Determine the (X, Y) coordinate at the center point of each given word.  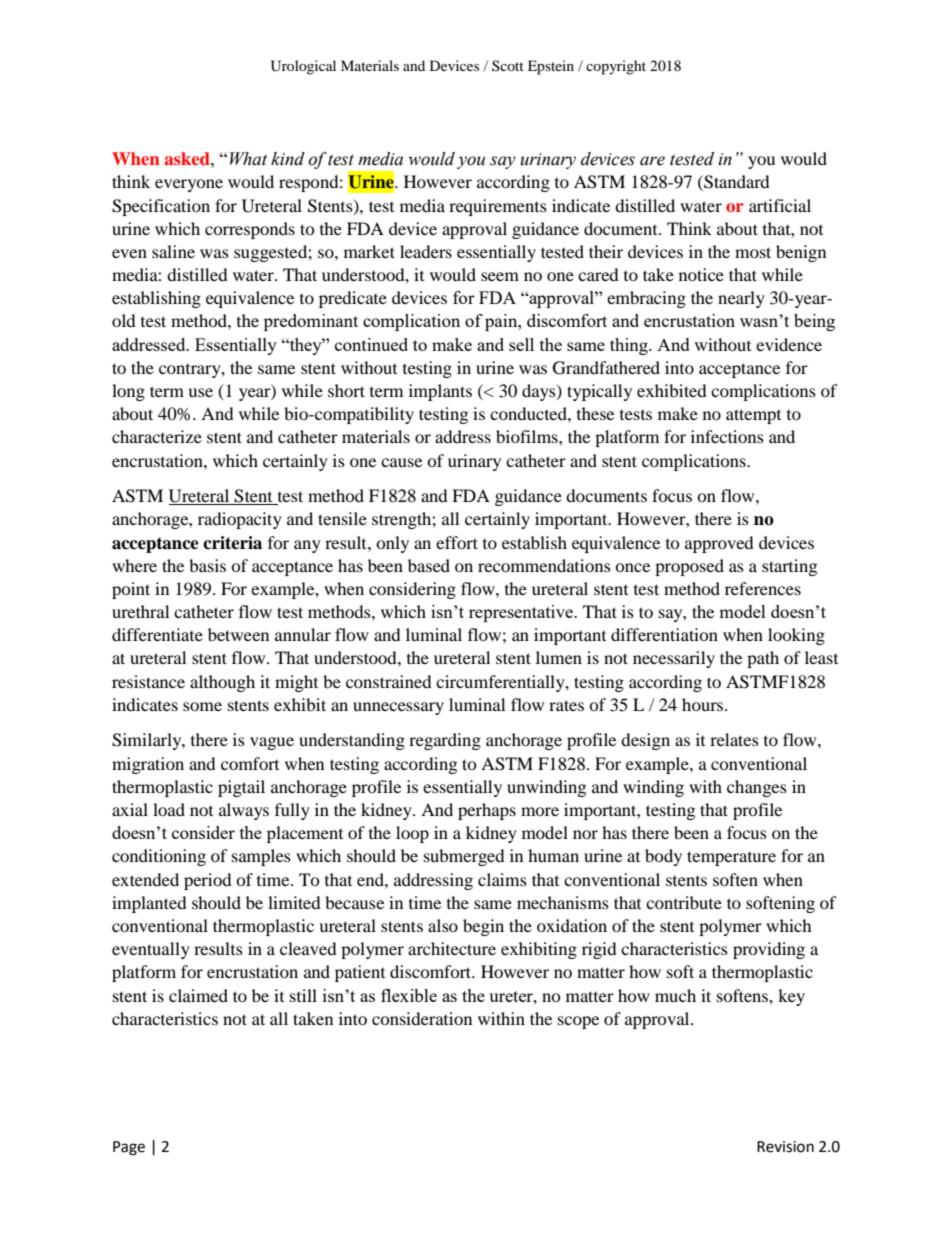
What (248, 159)
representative (522, 613)
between (238, 634)
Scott (508, 65)
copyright (616, 67)
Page (129, 1148)
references (763, 588)
